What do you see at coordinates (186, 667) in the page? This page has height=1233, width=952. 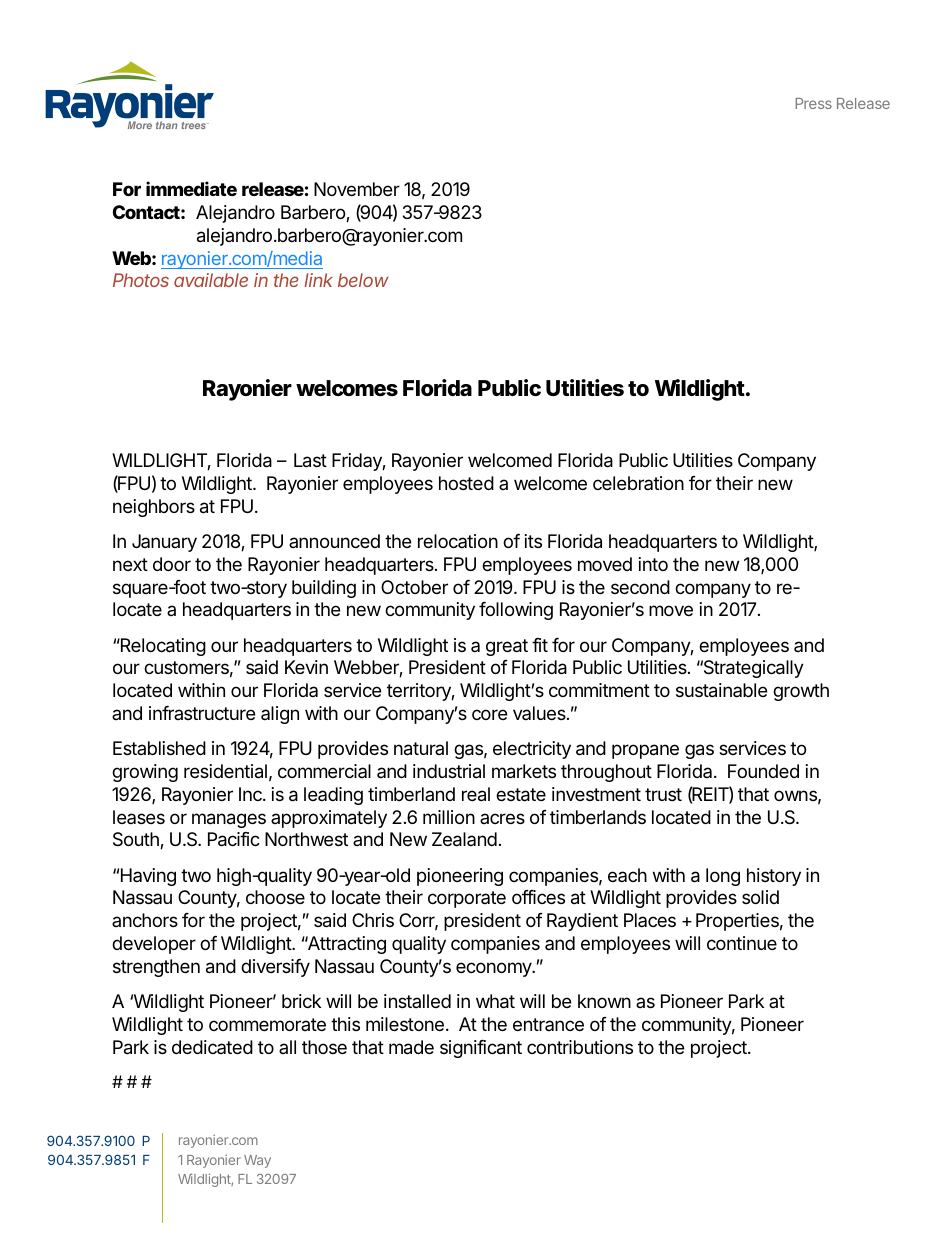 I see `customers` at bounding box center [186, 667].
